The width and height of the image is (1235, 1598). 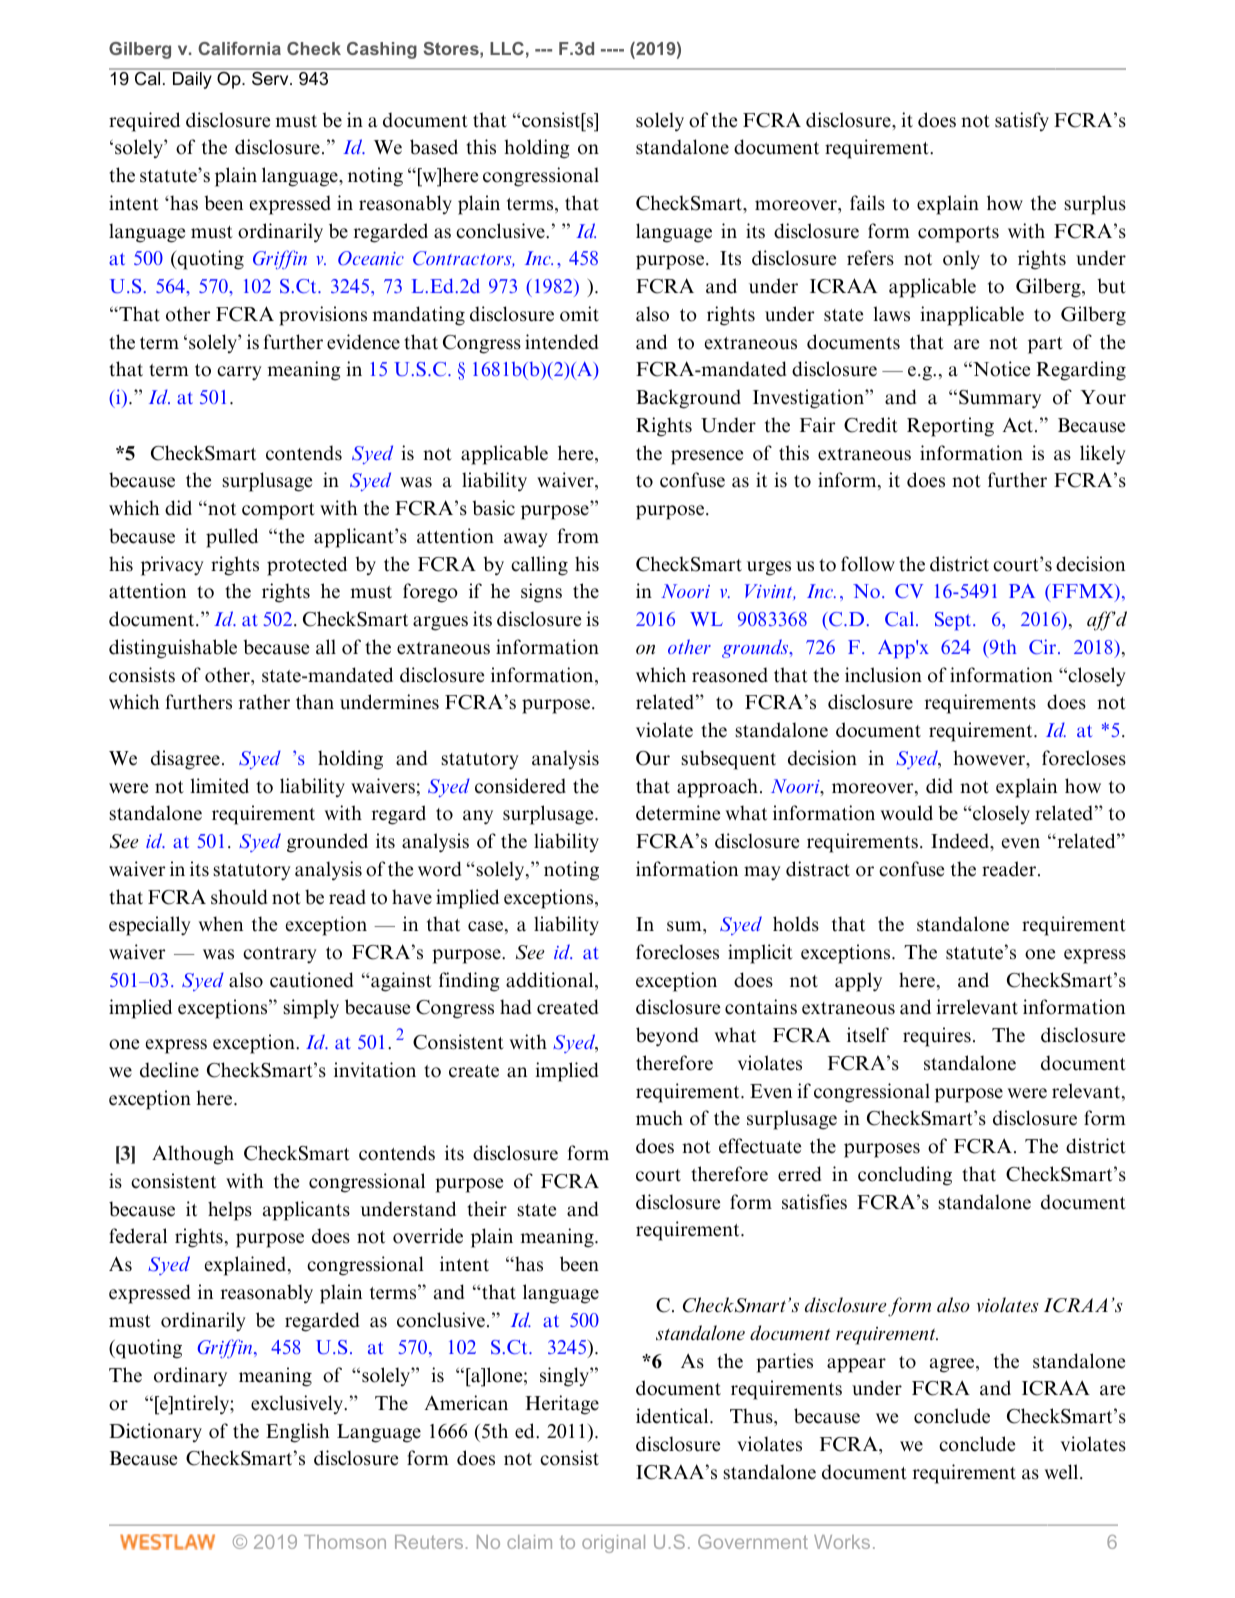 What do you see at coordinates (717, 788) in the image?
I see `approach` at bounding box center [717, 788].
